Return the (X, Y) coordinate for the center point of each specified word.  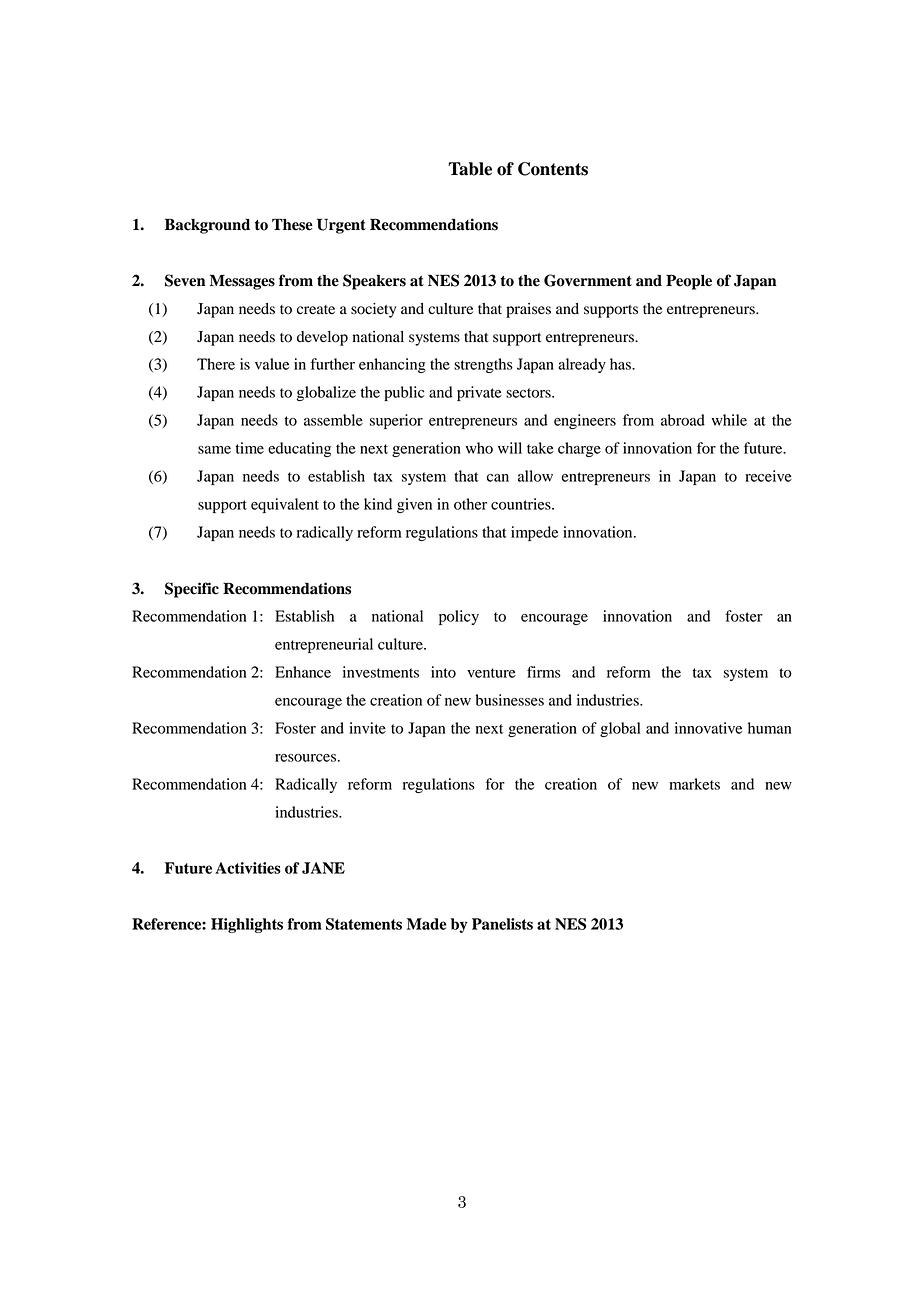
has (621, 364)
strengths (483, 365)
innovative (708, 728)
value (272, 364)
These (292, 224)
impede (534, 533)
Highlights (247, 925)
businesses (510, 700)
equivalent (285, 505)
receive (768, 476)
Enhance (303, 672)
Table (470, 169)
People (689, 282)
